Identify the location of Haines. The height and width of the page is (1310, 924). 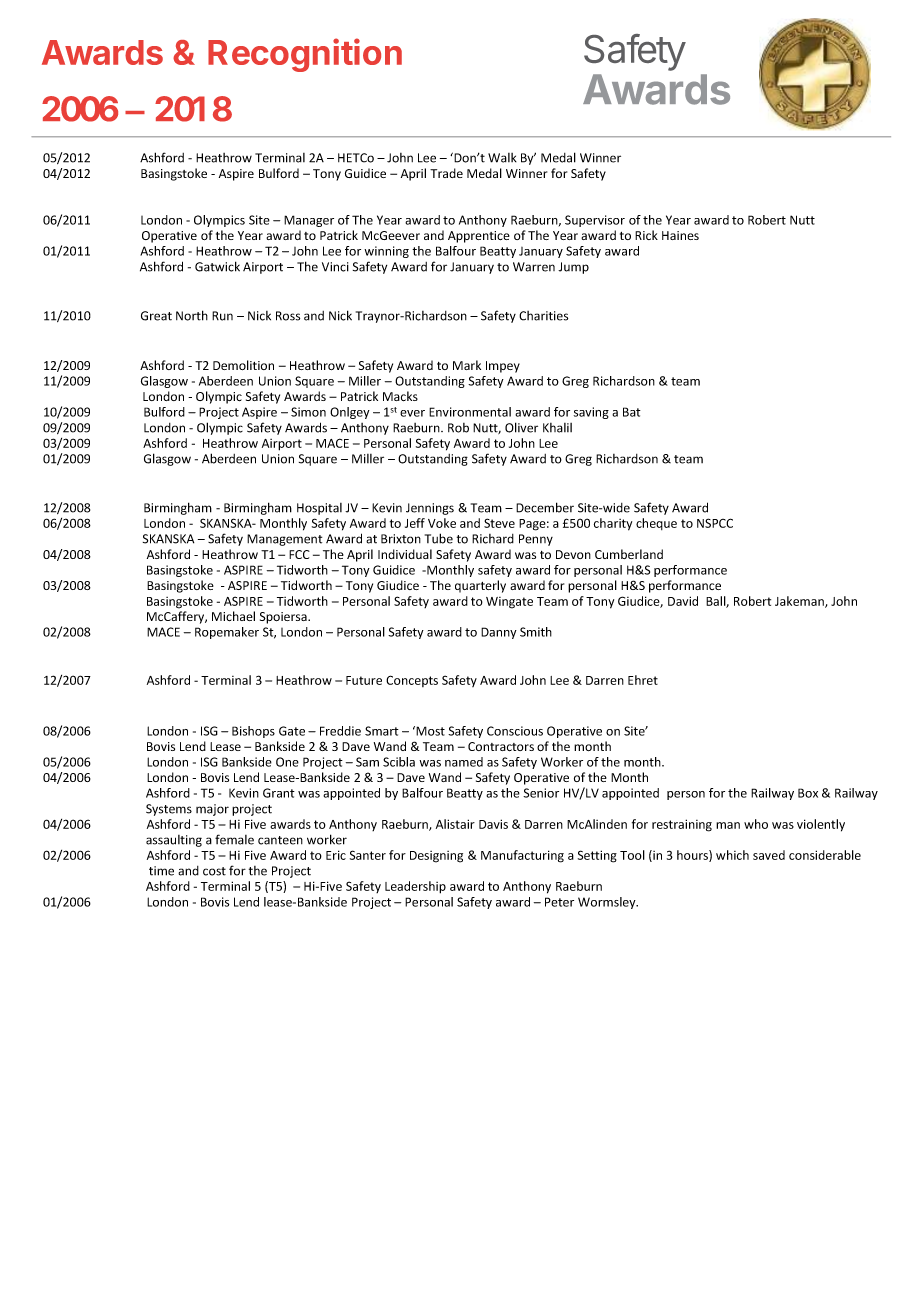
(680, 235).
